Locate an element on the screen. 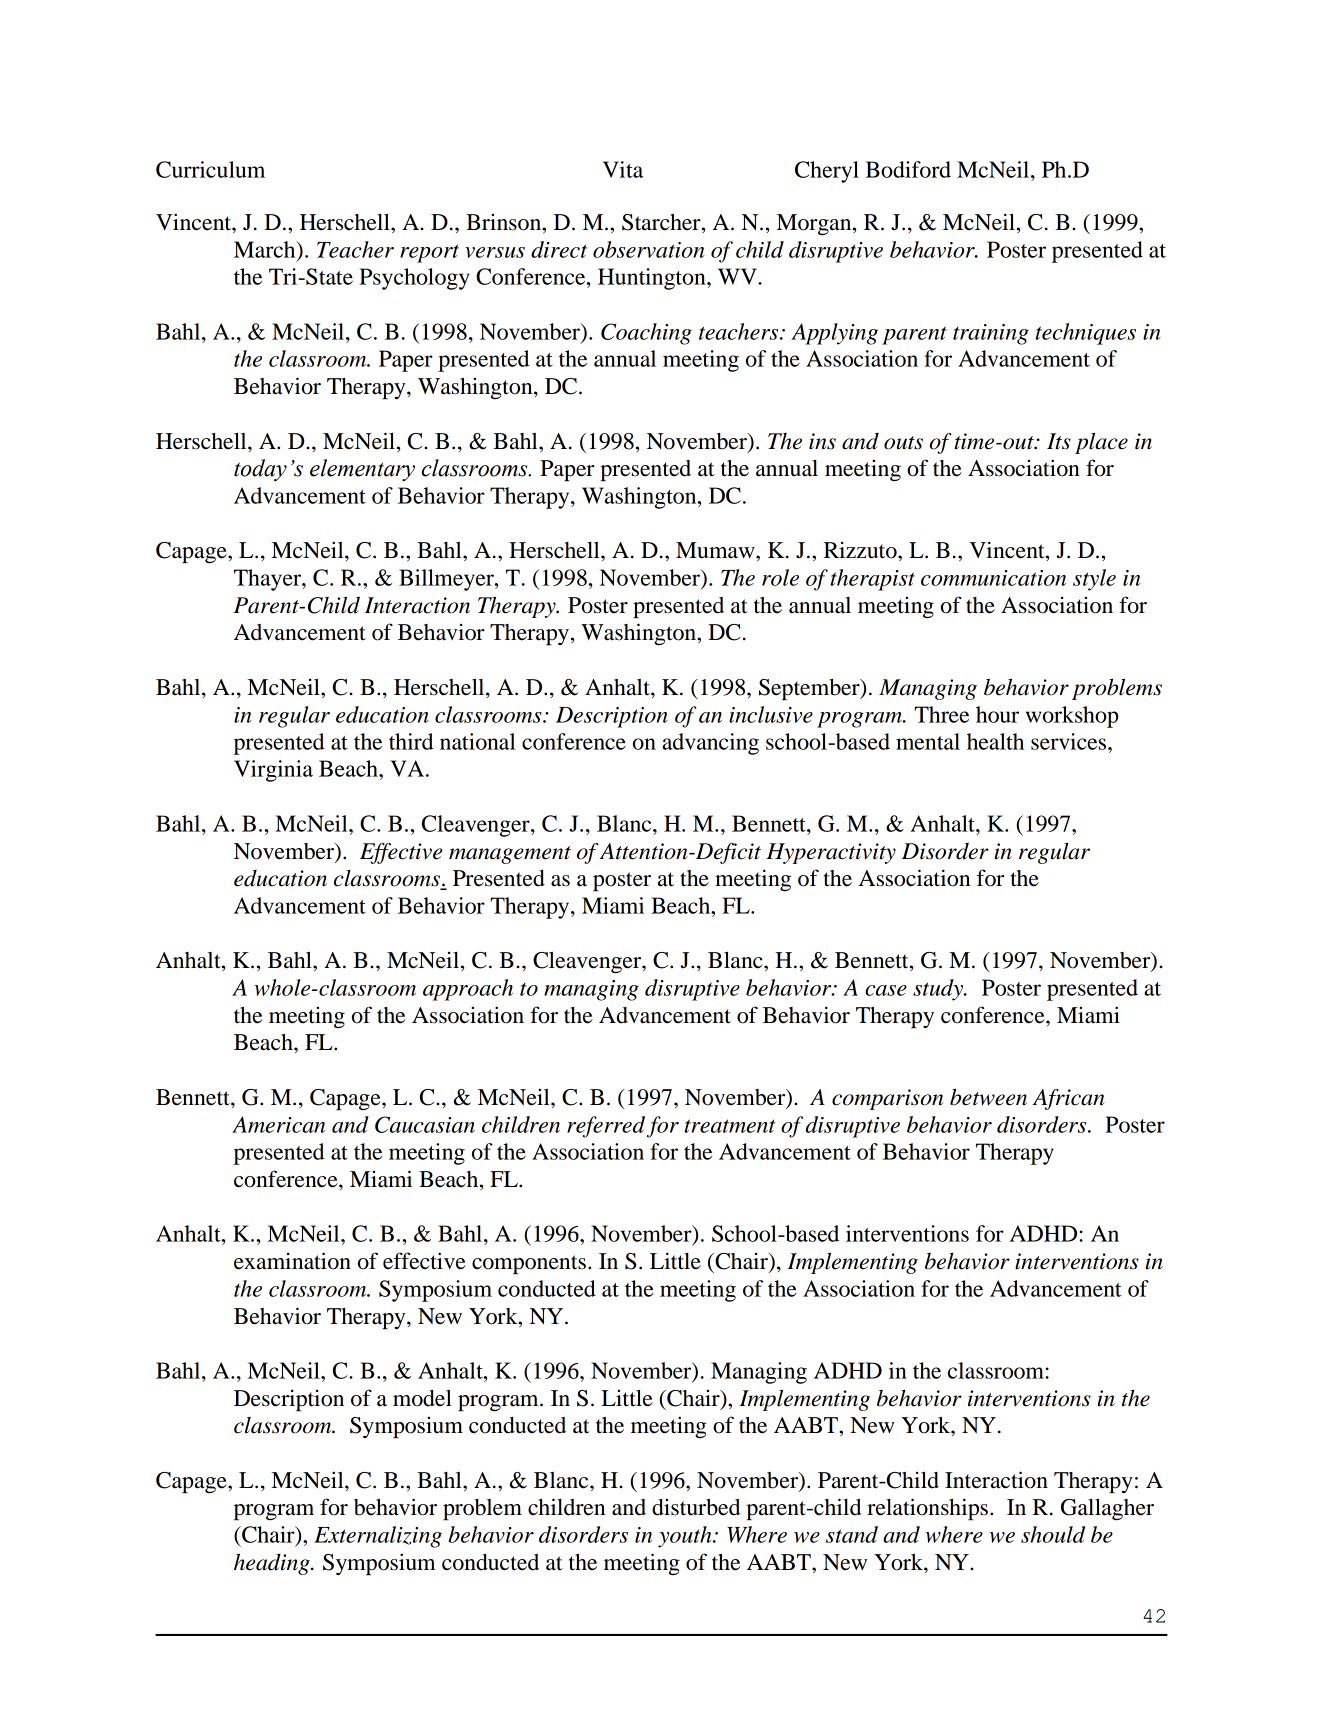 This screenshot has width=1323, height=1712. March is located at coordinates (266, 249).
